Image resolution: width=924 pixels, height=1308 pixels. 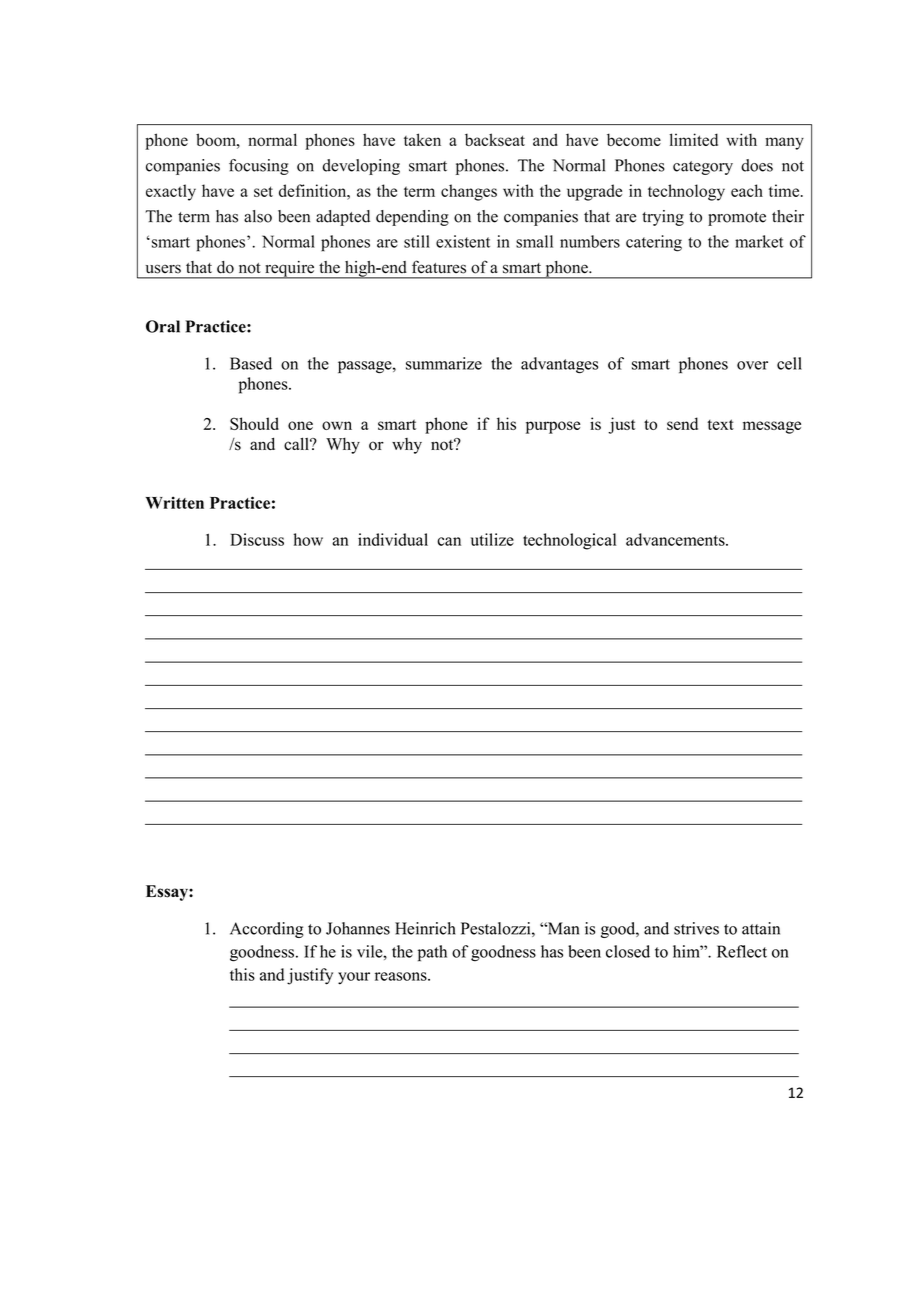 I want to click on this, so click(x=242, y=974).
